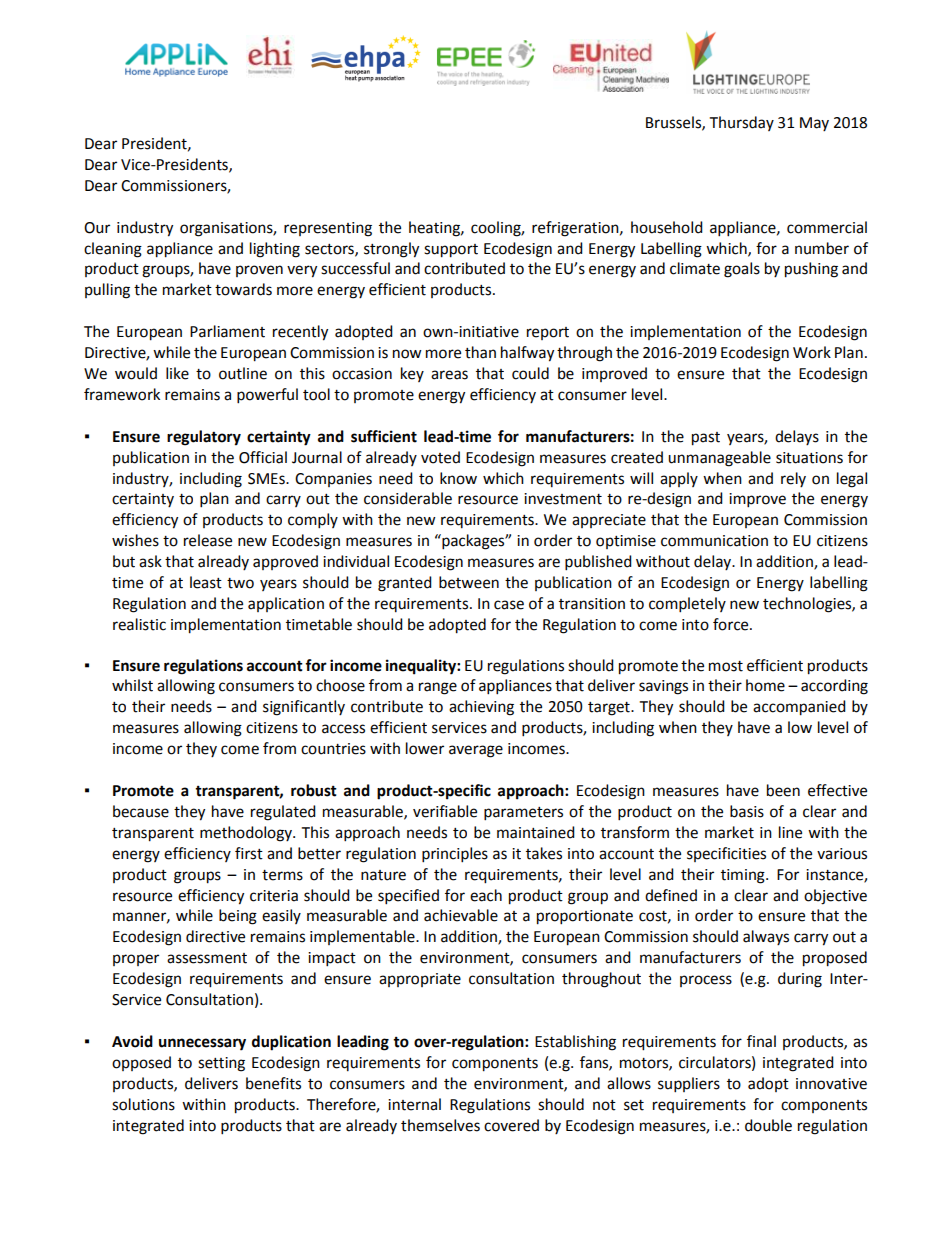 This screenshot has height=1233, width=952. I want to click on double, so click(768, 1125).
